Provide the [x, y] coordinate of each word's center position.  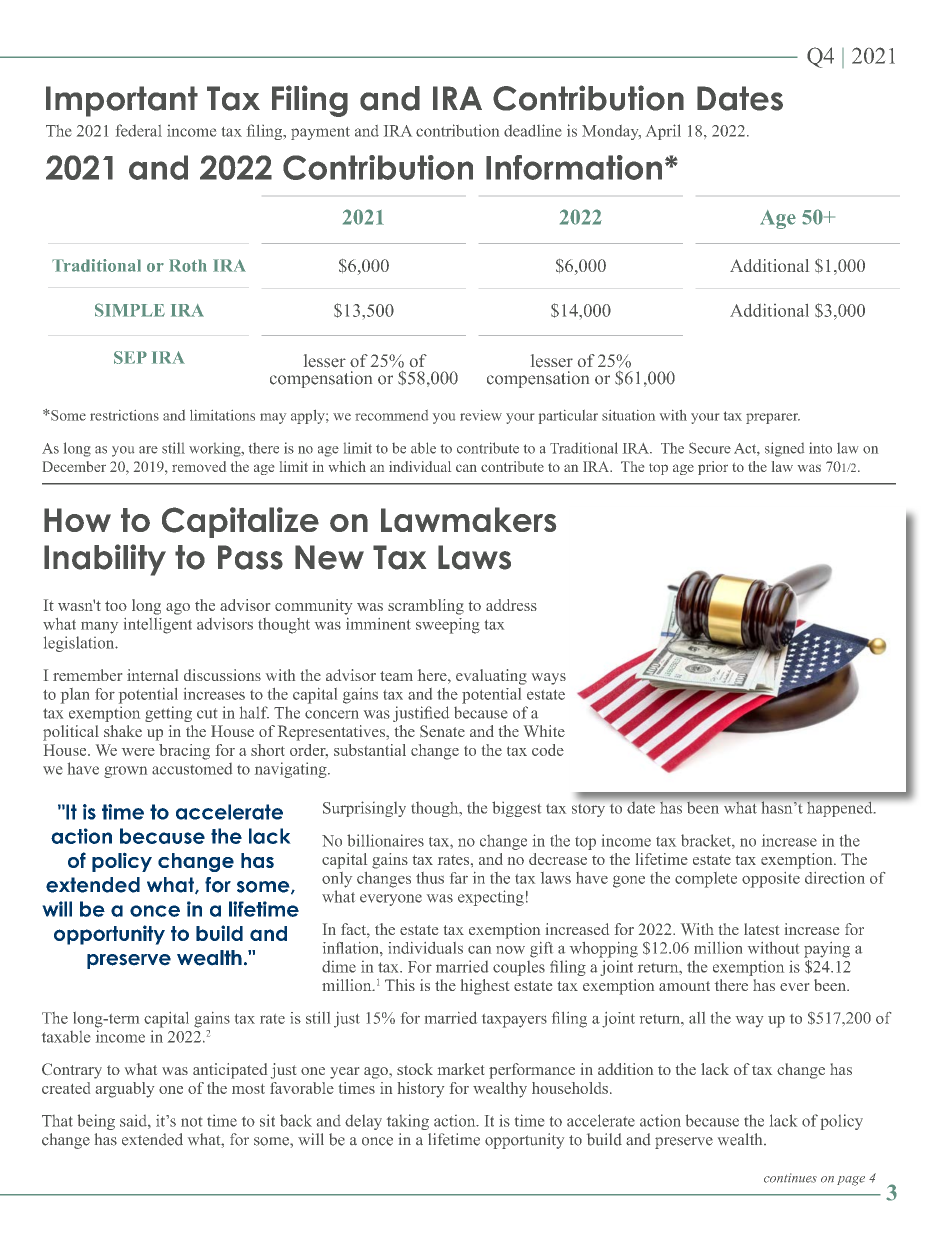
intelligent [158, 626]
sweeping [448, 626]
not [191, 1122]
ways [549, 679]
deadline [532, 130]
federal [139, 130]
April [663, 132]
